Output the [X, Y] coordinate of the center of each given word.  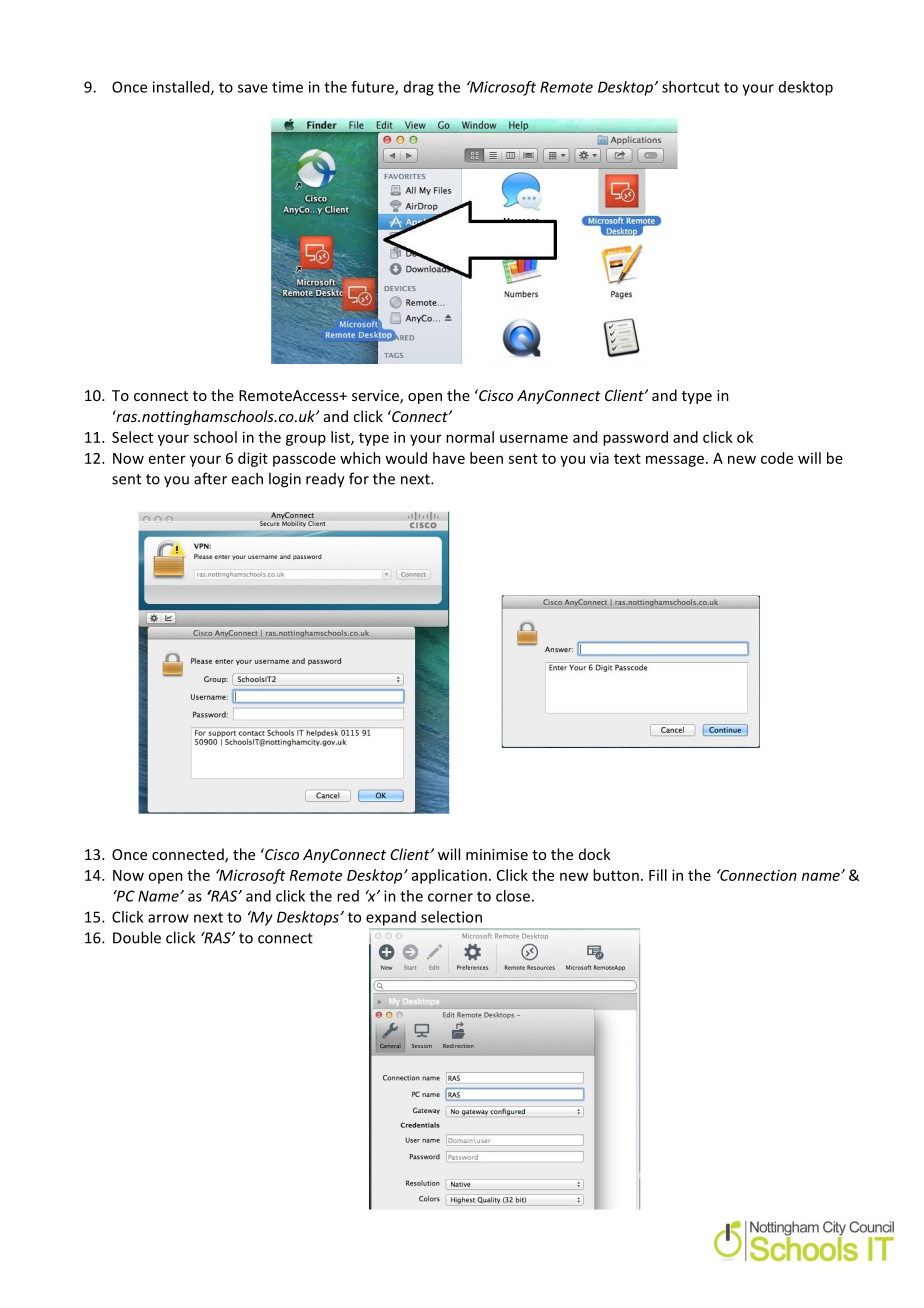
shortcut [691, 87]
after [210, 478]
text [627, 459]
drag [419, 88]
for [359, 478]
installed [182, 88]
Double [137, 937]
